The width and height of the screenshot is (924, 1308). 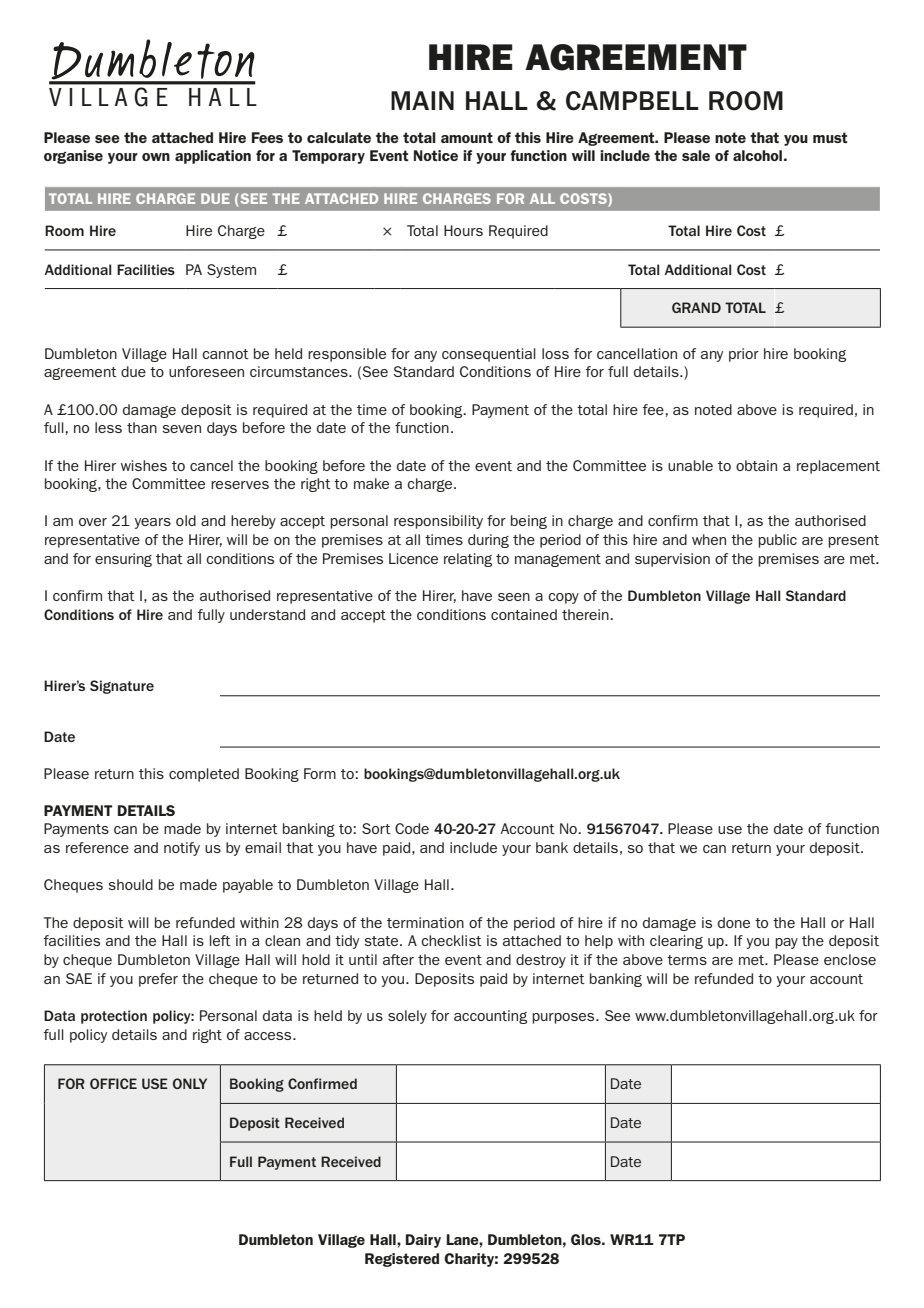 I want to click on relating, so click(x=468, y=560).
